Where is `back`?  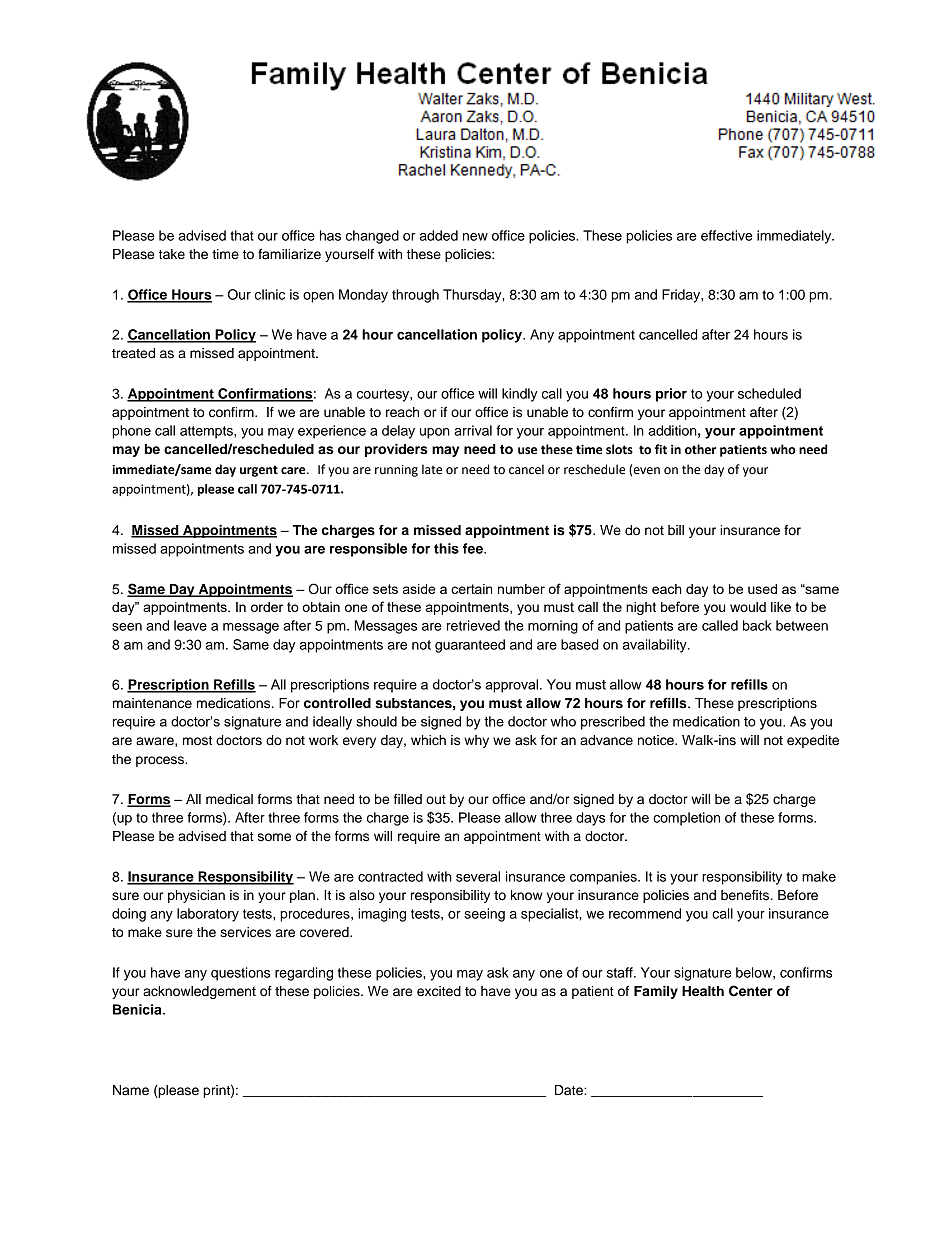
back is located at coordinates (757, 625).
